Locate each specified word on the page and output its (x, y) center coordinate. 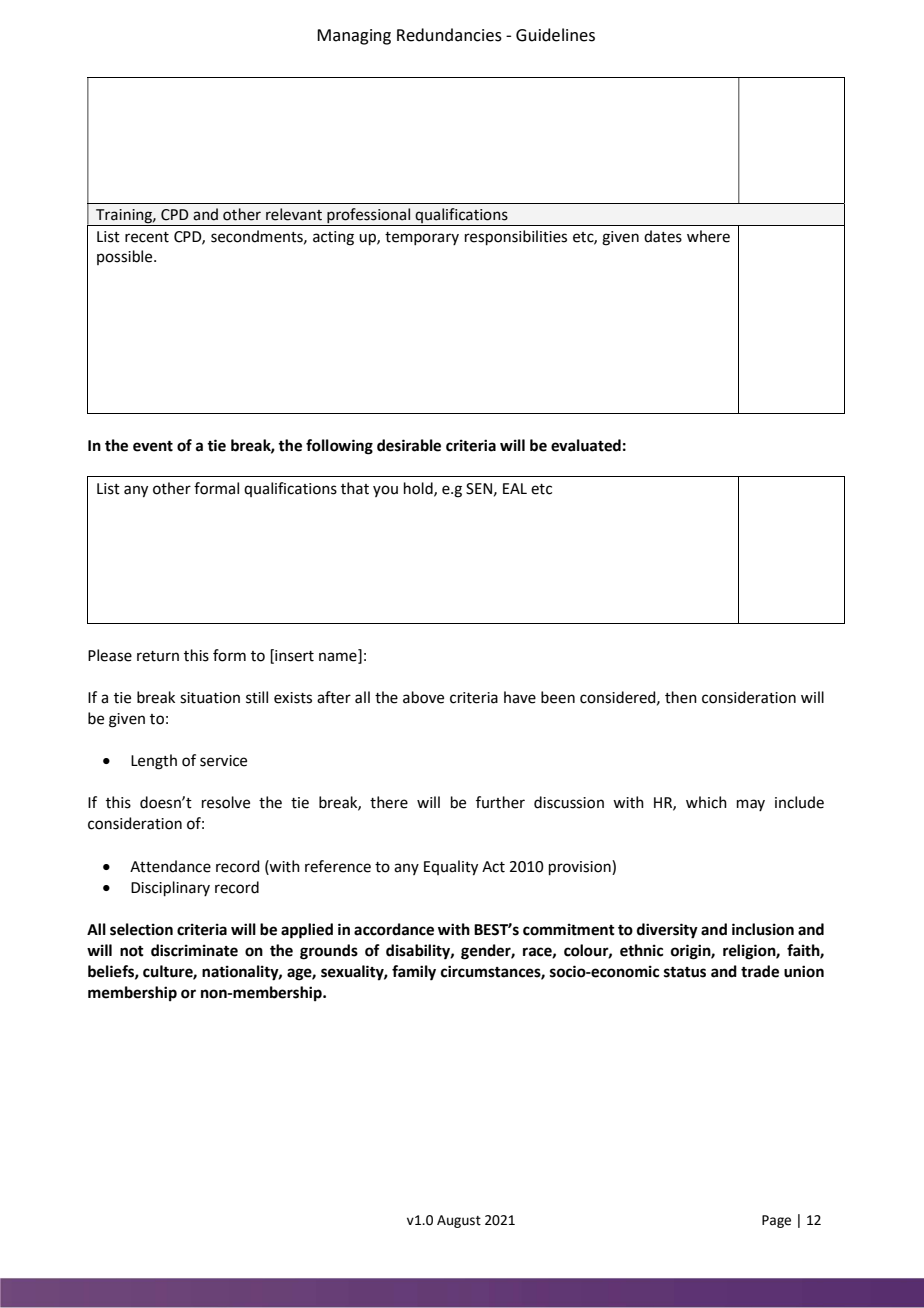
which (706, 802)
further (500, 802)
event (153, 446)
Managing (354, 37)
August (459, 1221)
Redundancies (449, 35)
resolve (226, 802)
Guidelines (555, 35)
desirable (409, 445)
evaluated (586, 445)
